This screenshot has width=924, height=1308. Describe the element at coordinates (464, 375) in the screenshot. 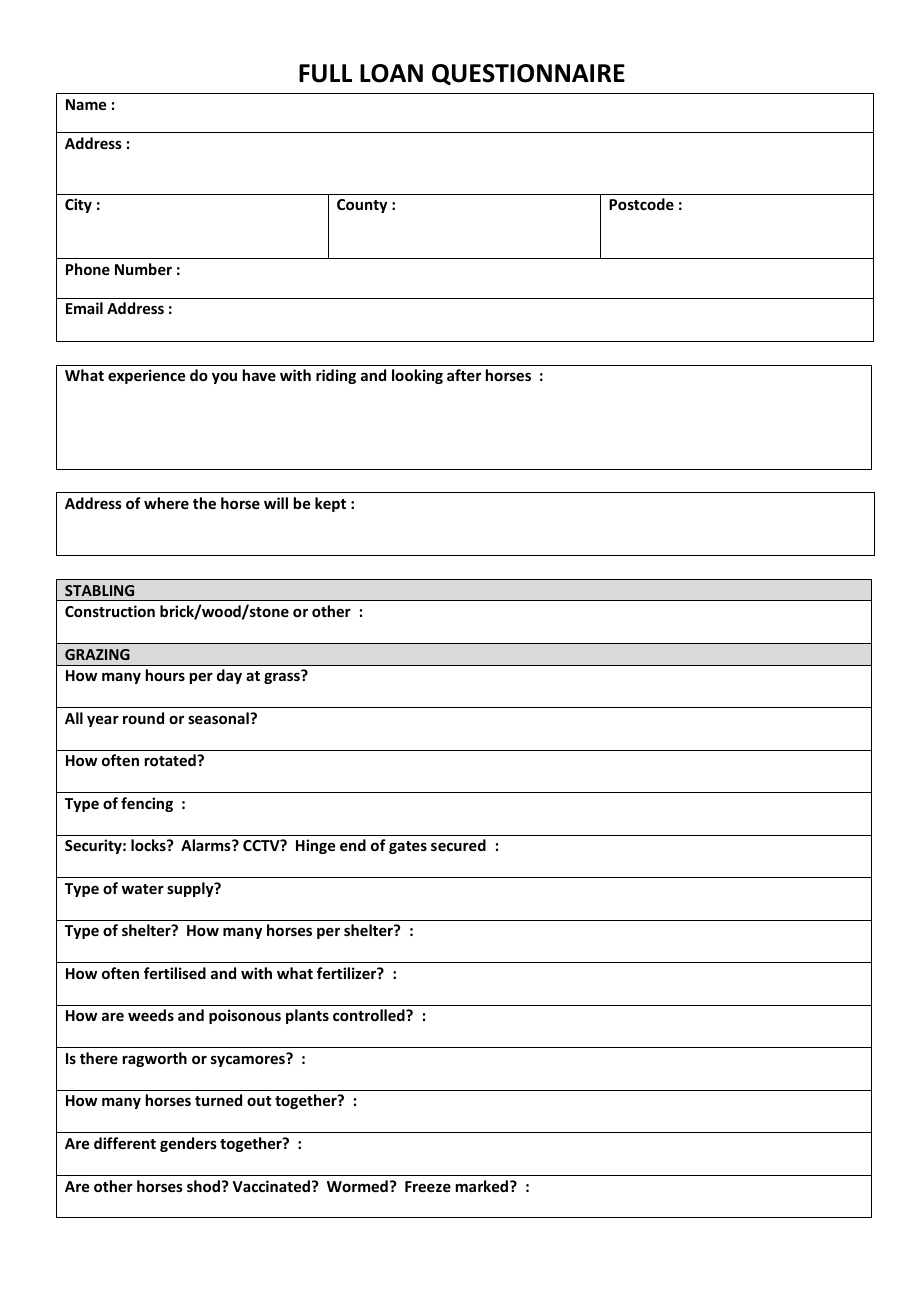

I see `after` at that location.
